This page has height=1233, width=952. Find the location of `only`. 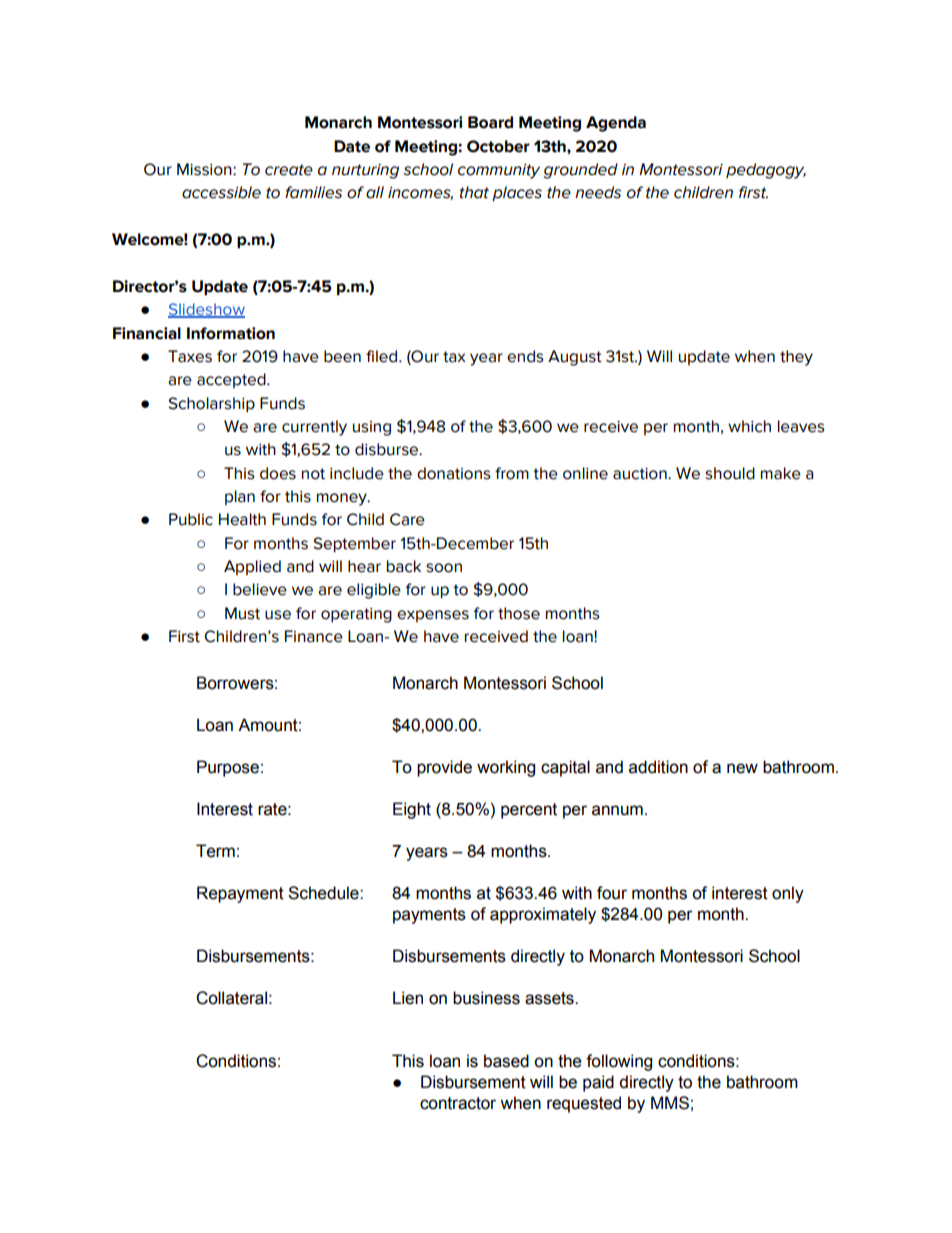

only is located at coordinates (788, 894).
